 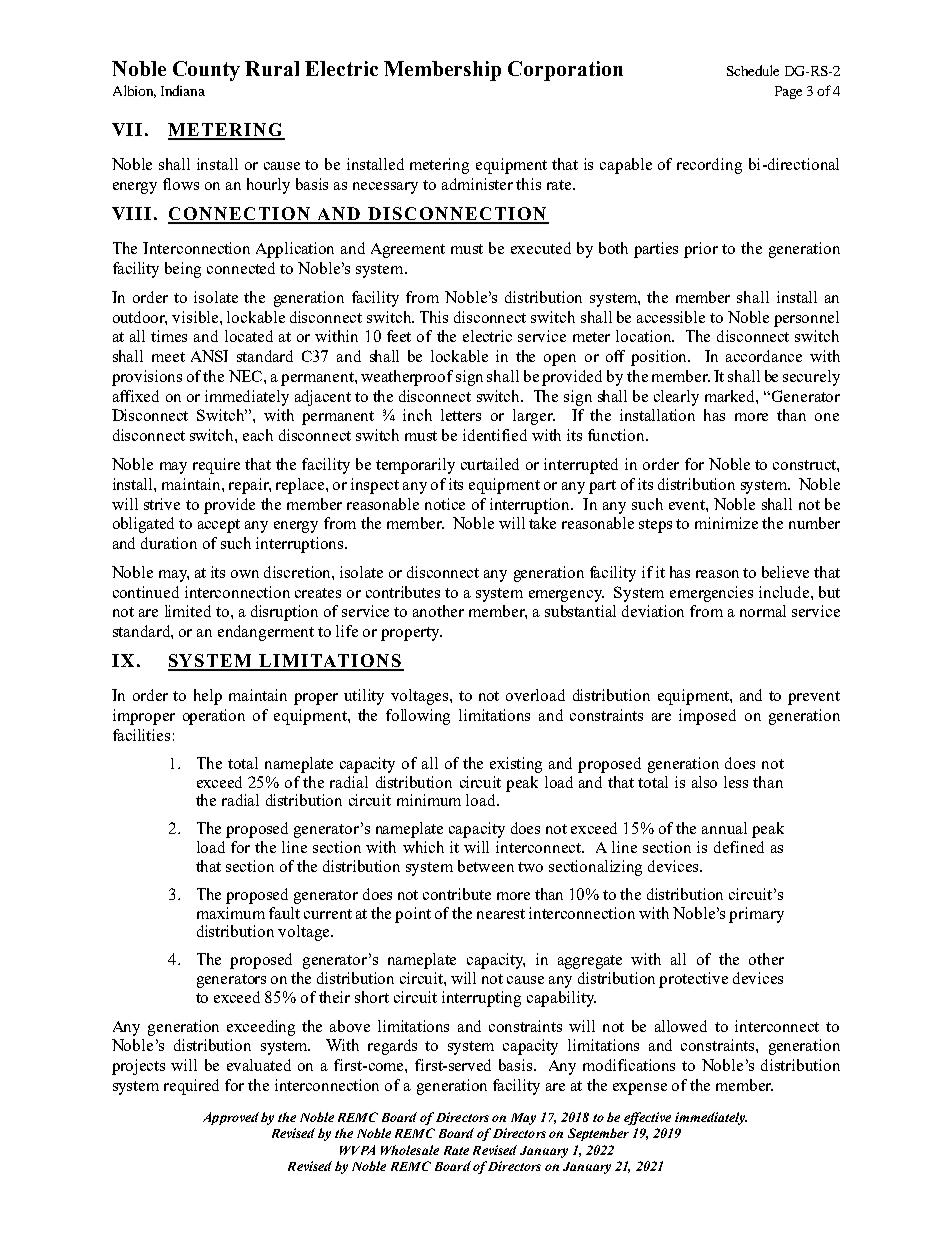 What do you see at coordinates (209, 356) in the page?
I see `ANSI` at bounding box center [209, 356].
